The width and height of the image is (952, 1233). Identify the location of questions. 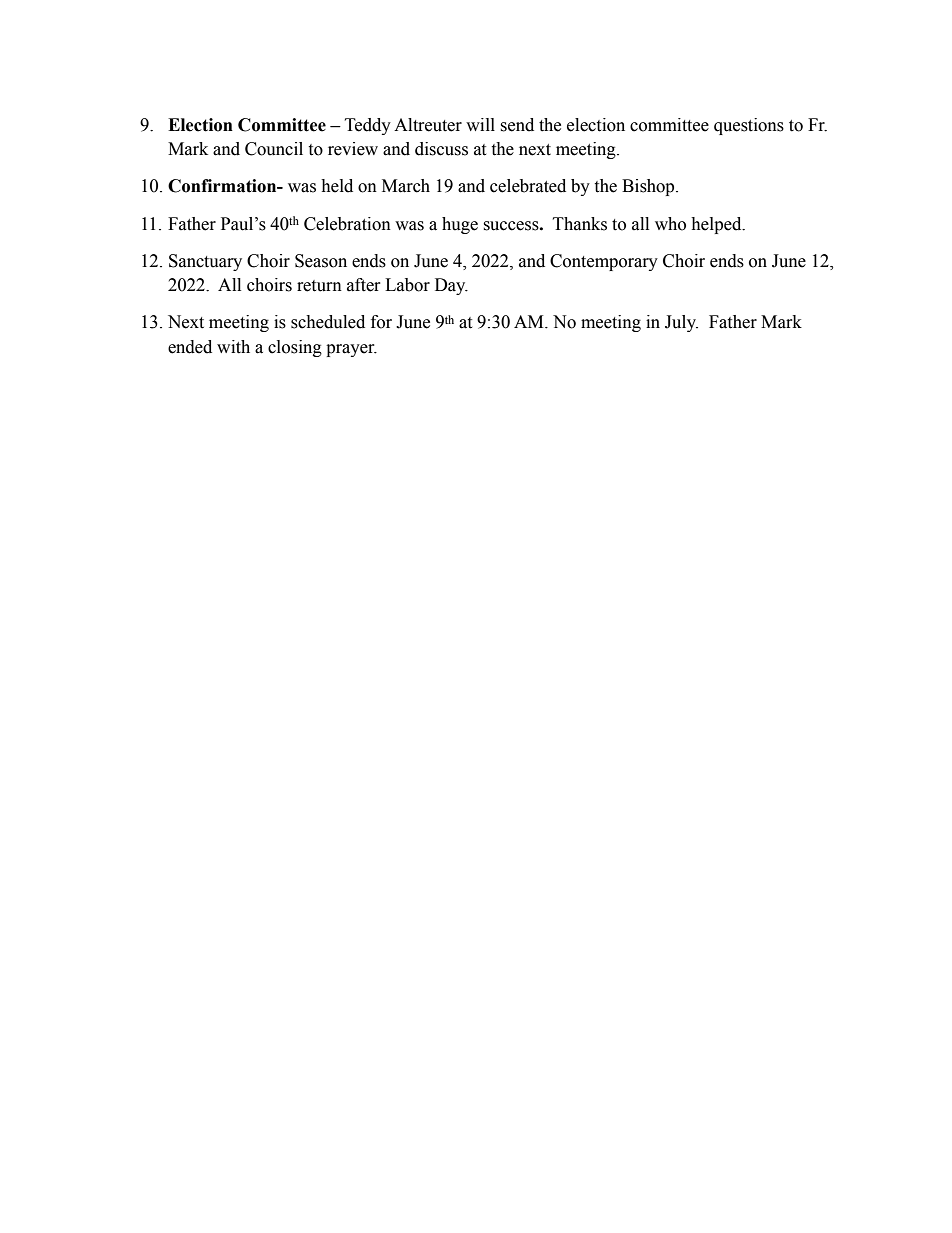
(749, 126).
